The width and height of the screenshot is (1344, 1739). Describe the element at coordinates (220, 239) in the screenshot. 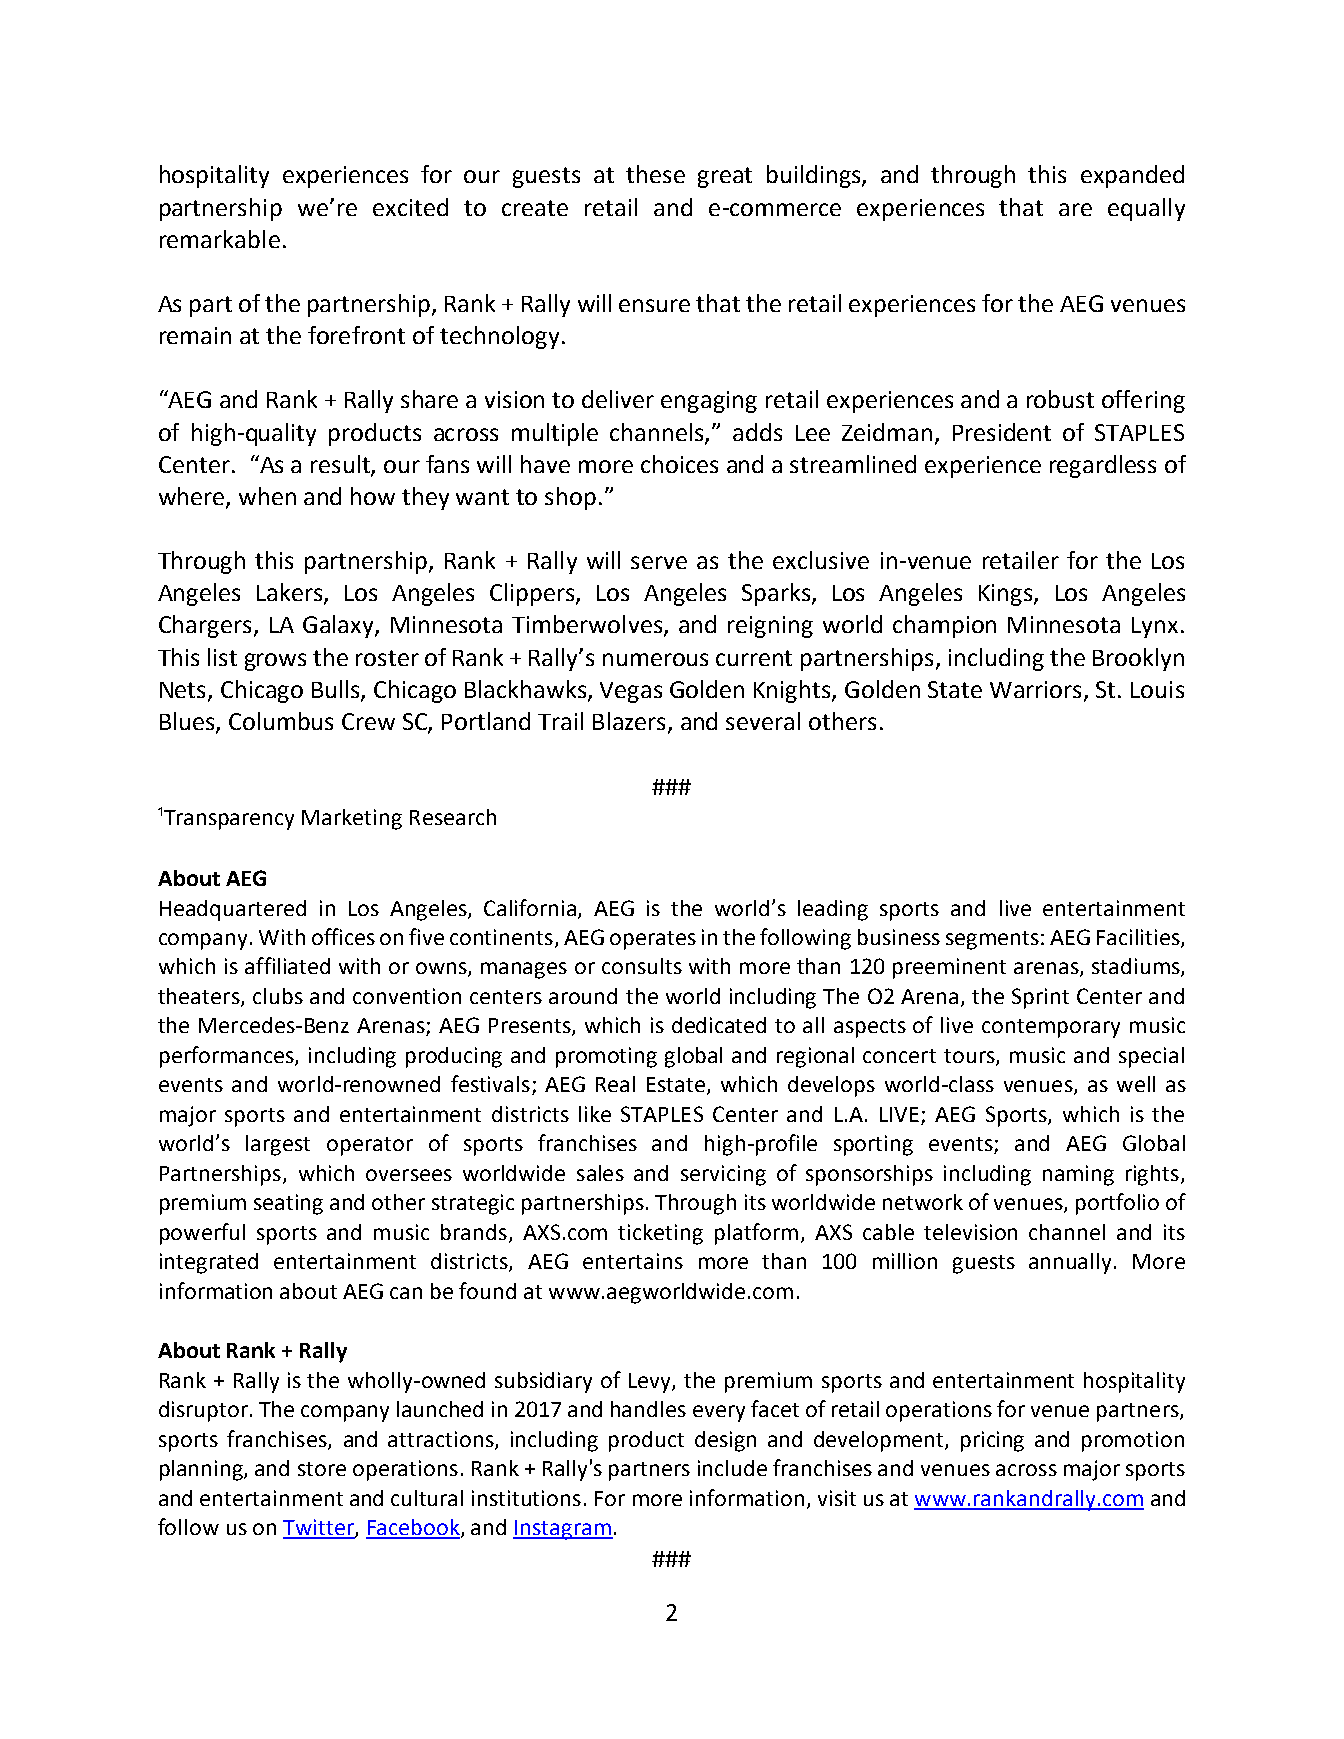

I see `remarkable` at that location.
